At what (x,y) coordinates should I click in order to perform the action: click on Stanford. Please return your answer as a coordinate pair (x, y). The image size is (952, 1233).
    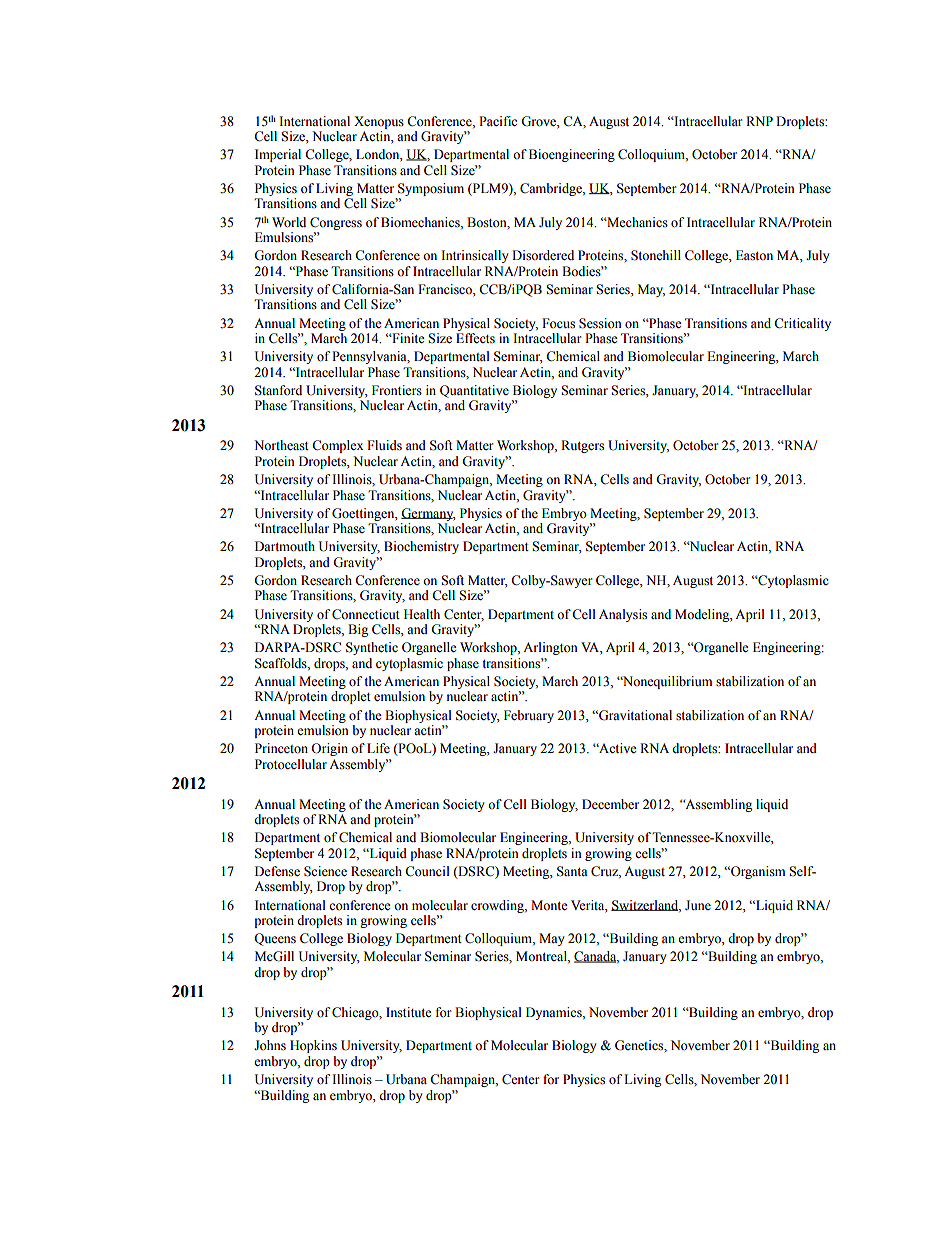
    Looking at the image, I should click on (278, 390).
